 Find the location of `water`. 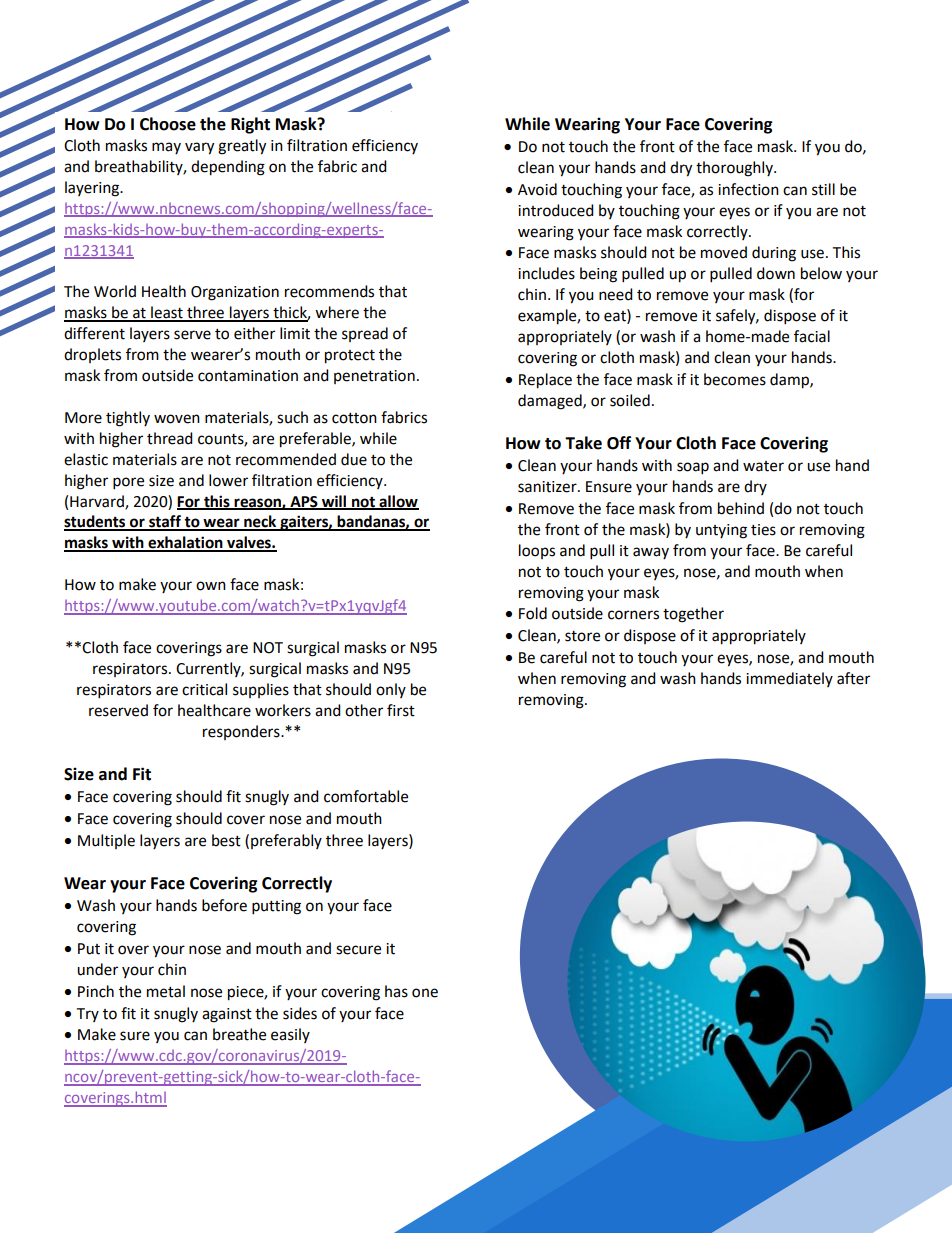

water is located at coordinates (763, 466).
